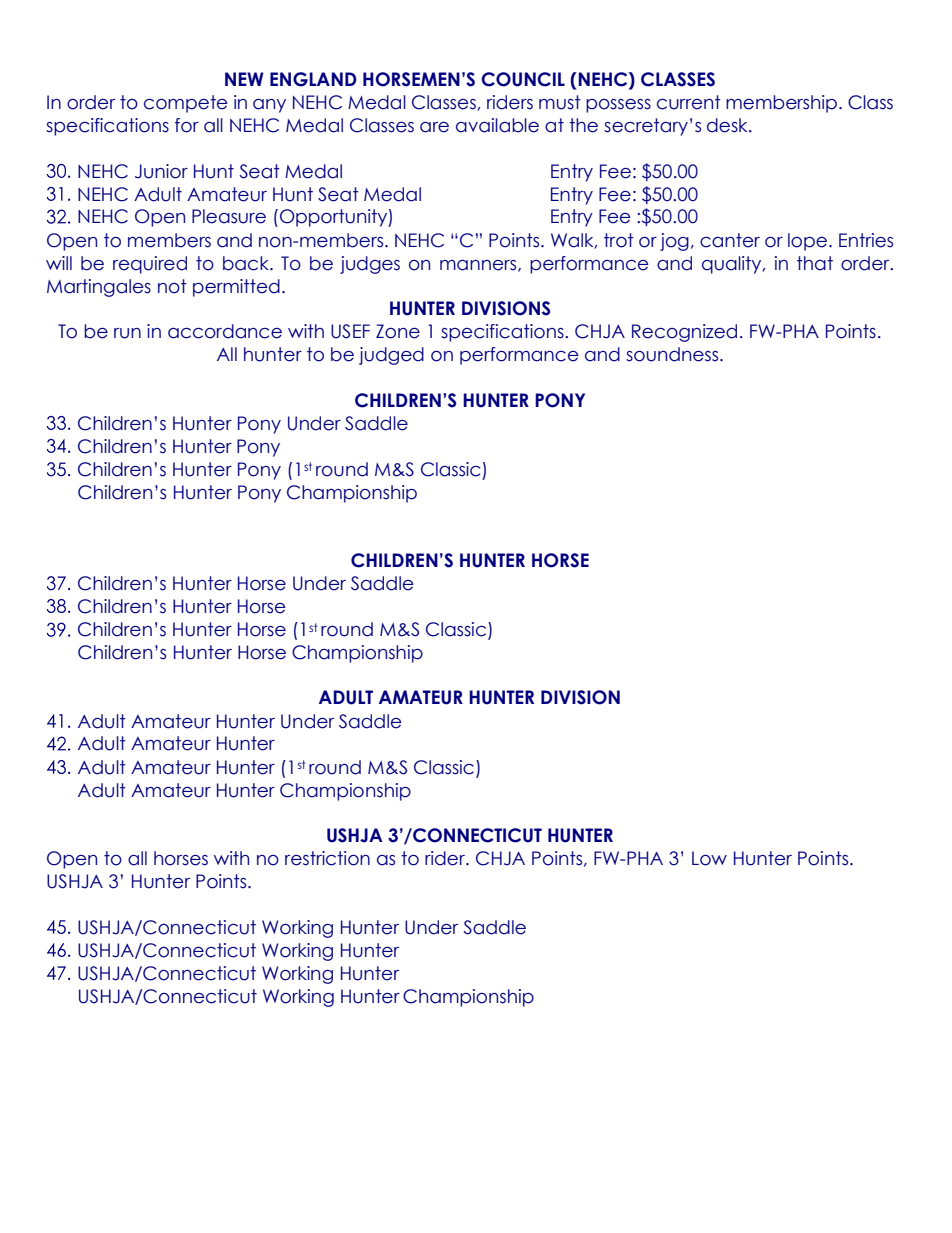  Describe the element at coordinates (728, 125) in the screenshot. I see `desk` at that location.
